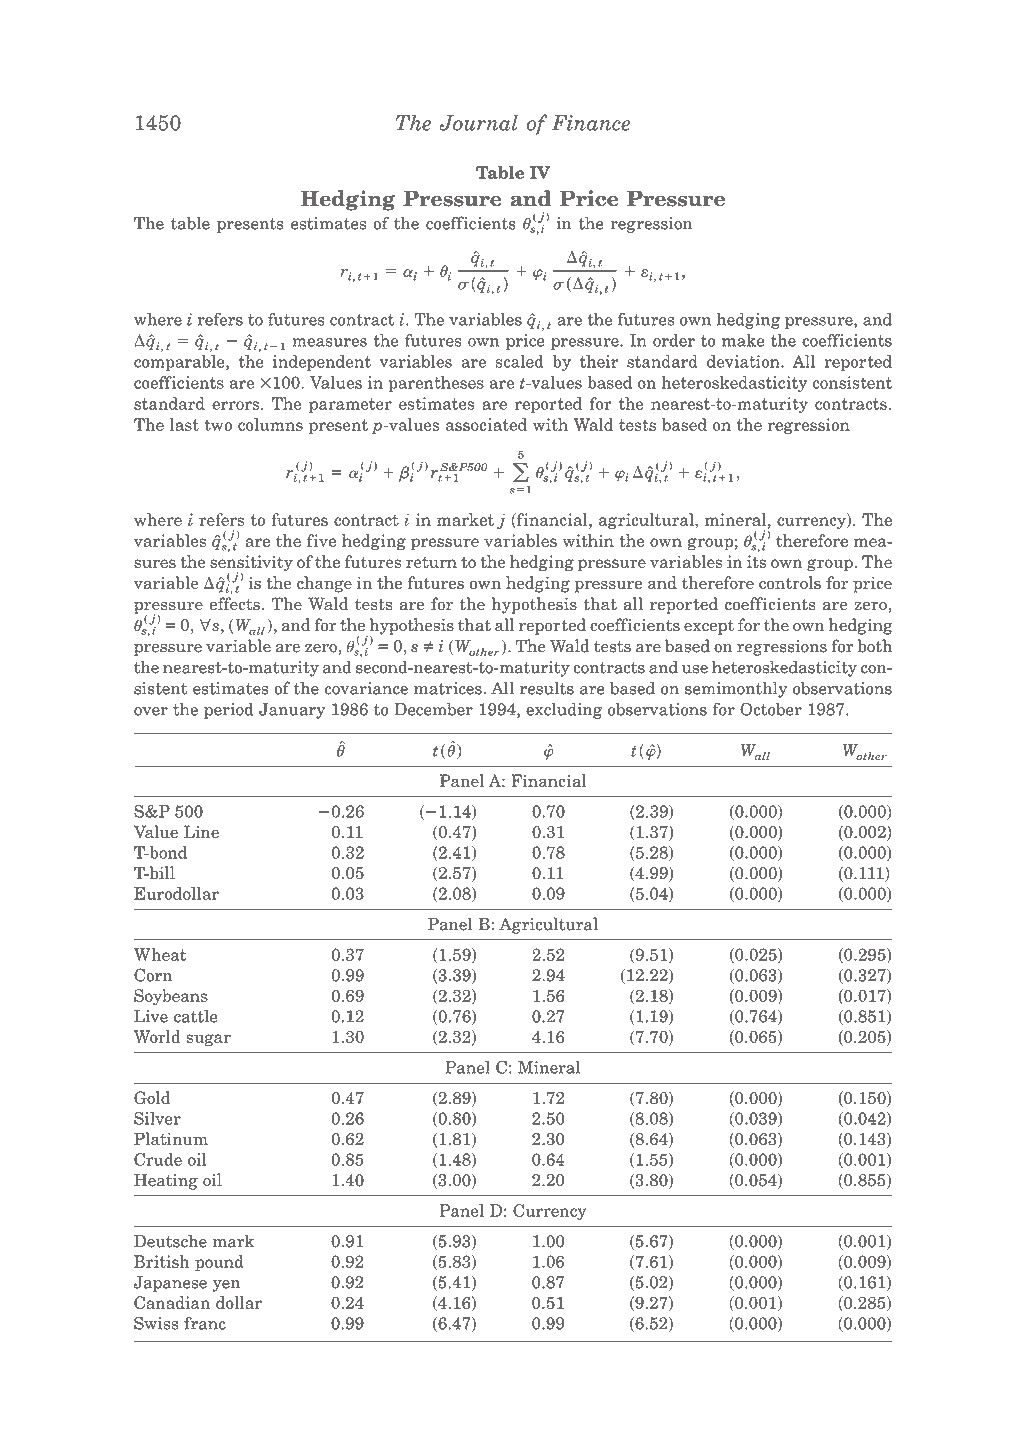  Describe the element at coordinates (219, 1263) in the screenshot. I see `pound` at that location.
